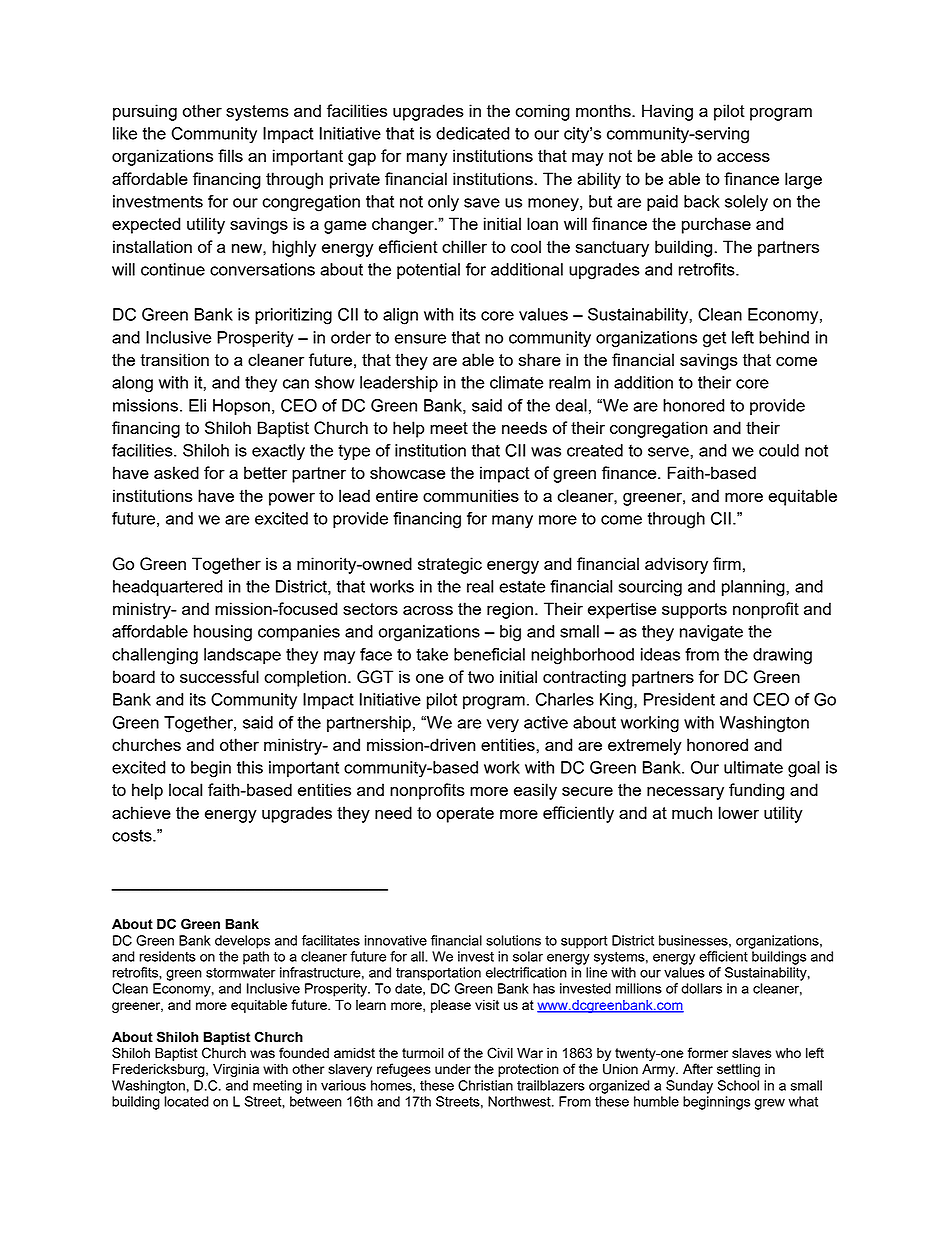  I want to click on dedicated, so click(473, 133).
